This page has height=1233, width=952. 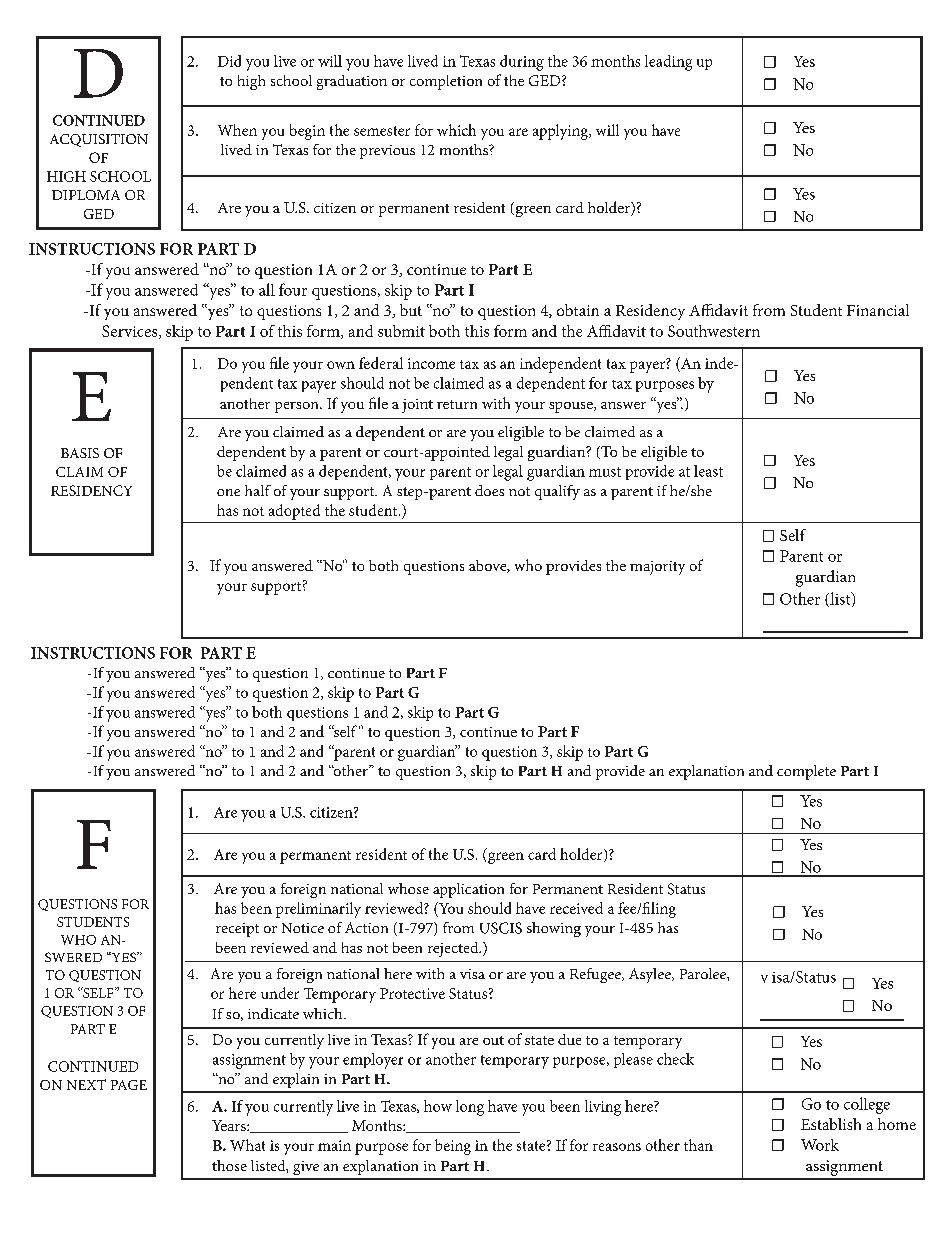 I want to click on majority, so click(x=657, y=568).
